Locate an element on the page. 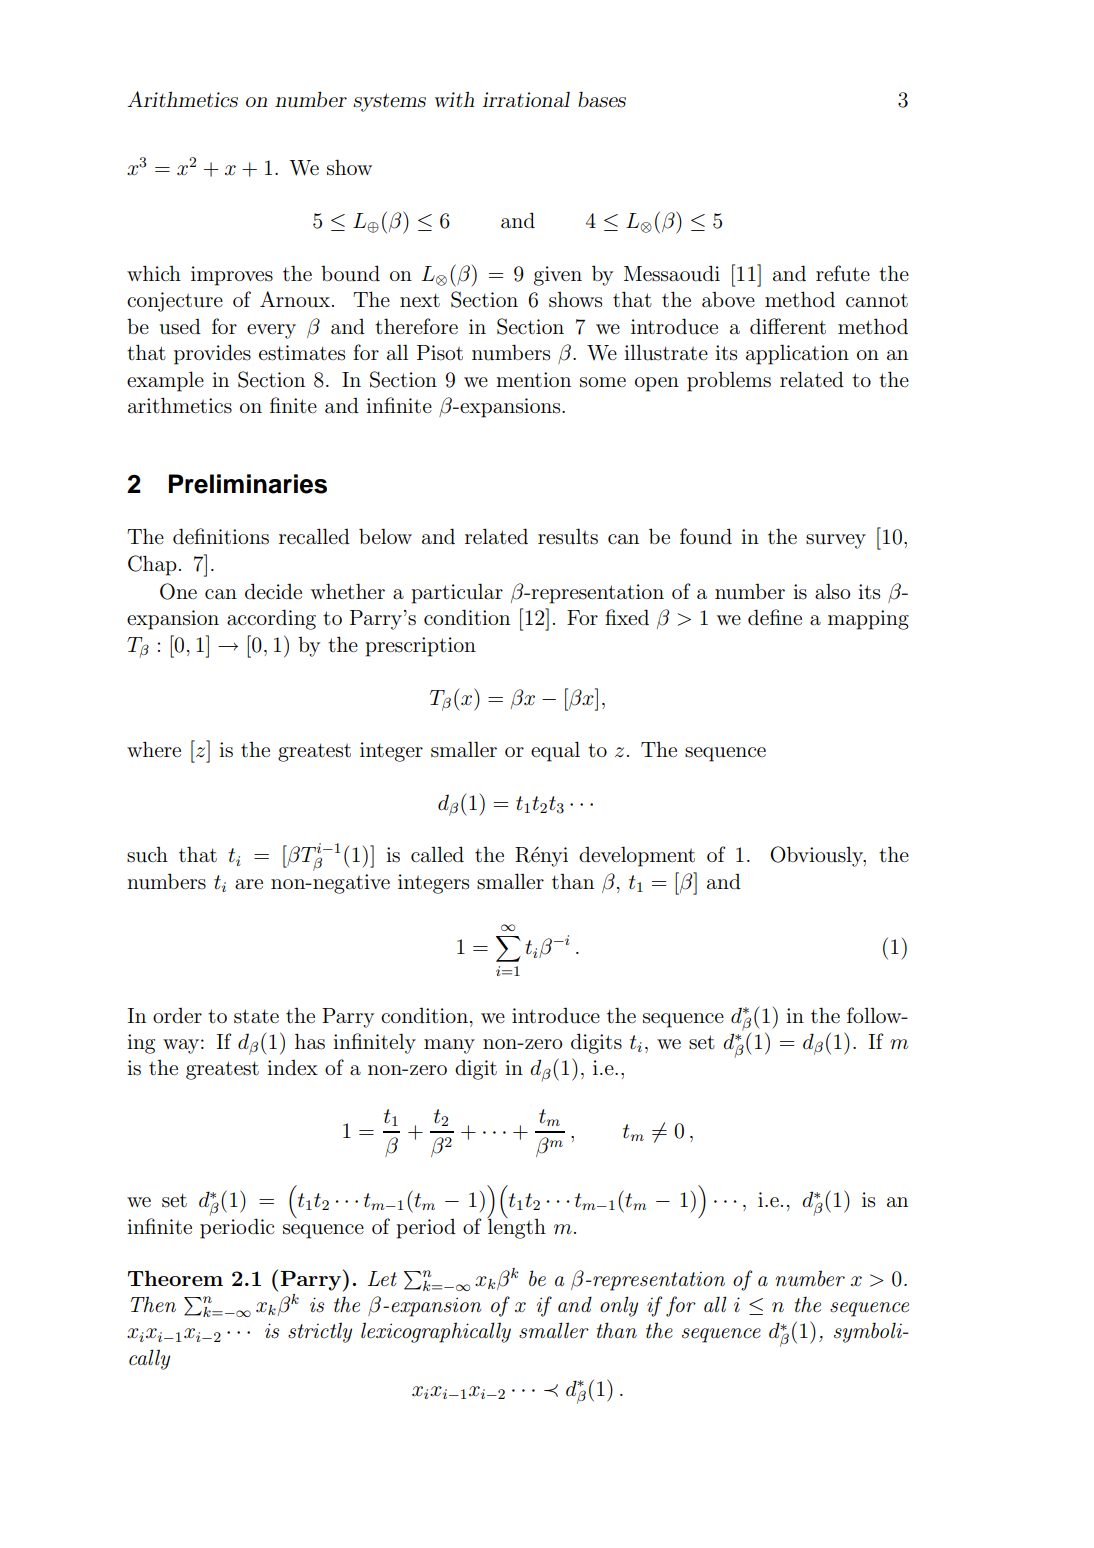  survey is located at coordinates (836, 541).
